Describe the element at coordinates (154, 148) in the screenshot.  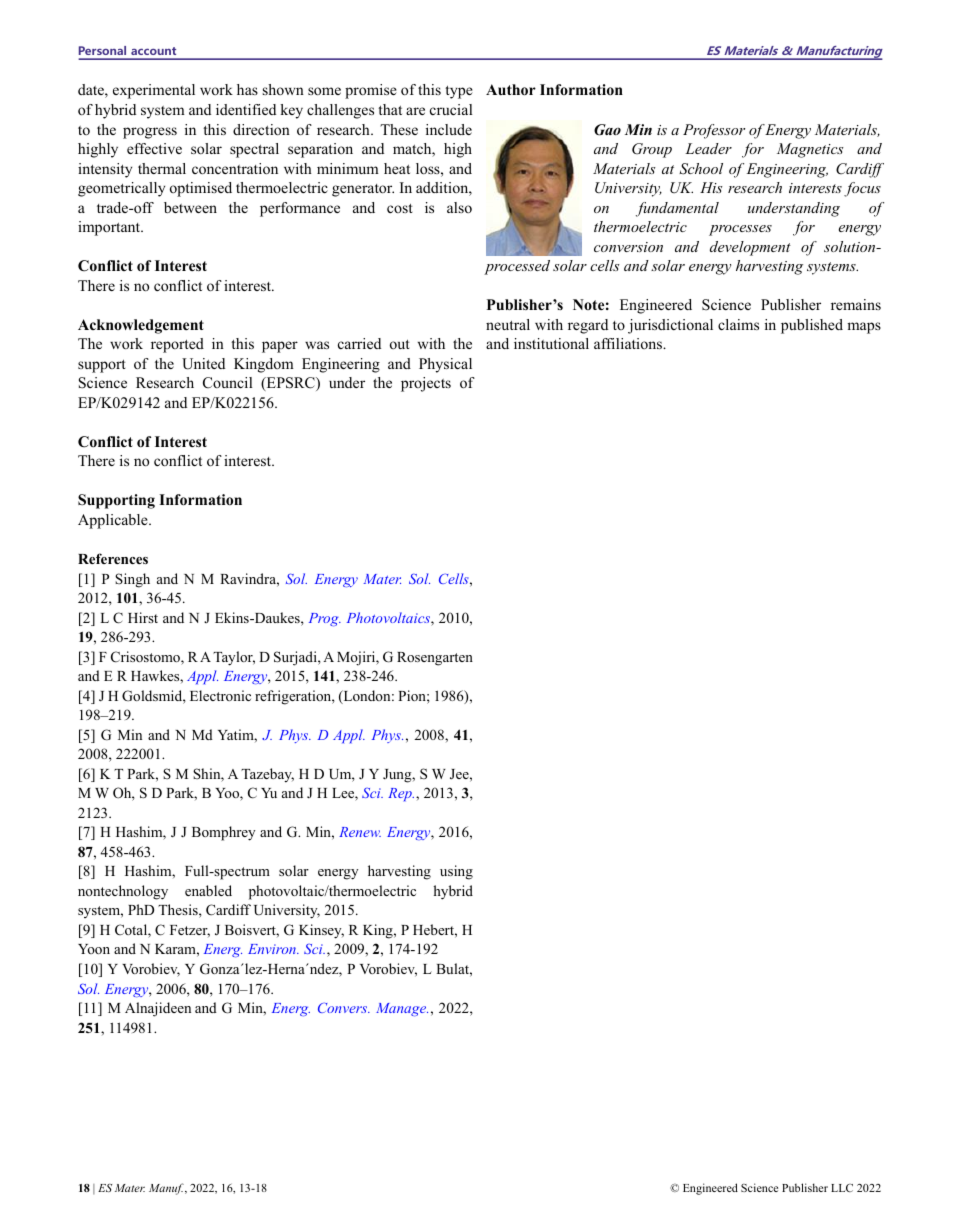
I see `effective` at that location.
